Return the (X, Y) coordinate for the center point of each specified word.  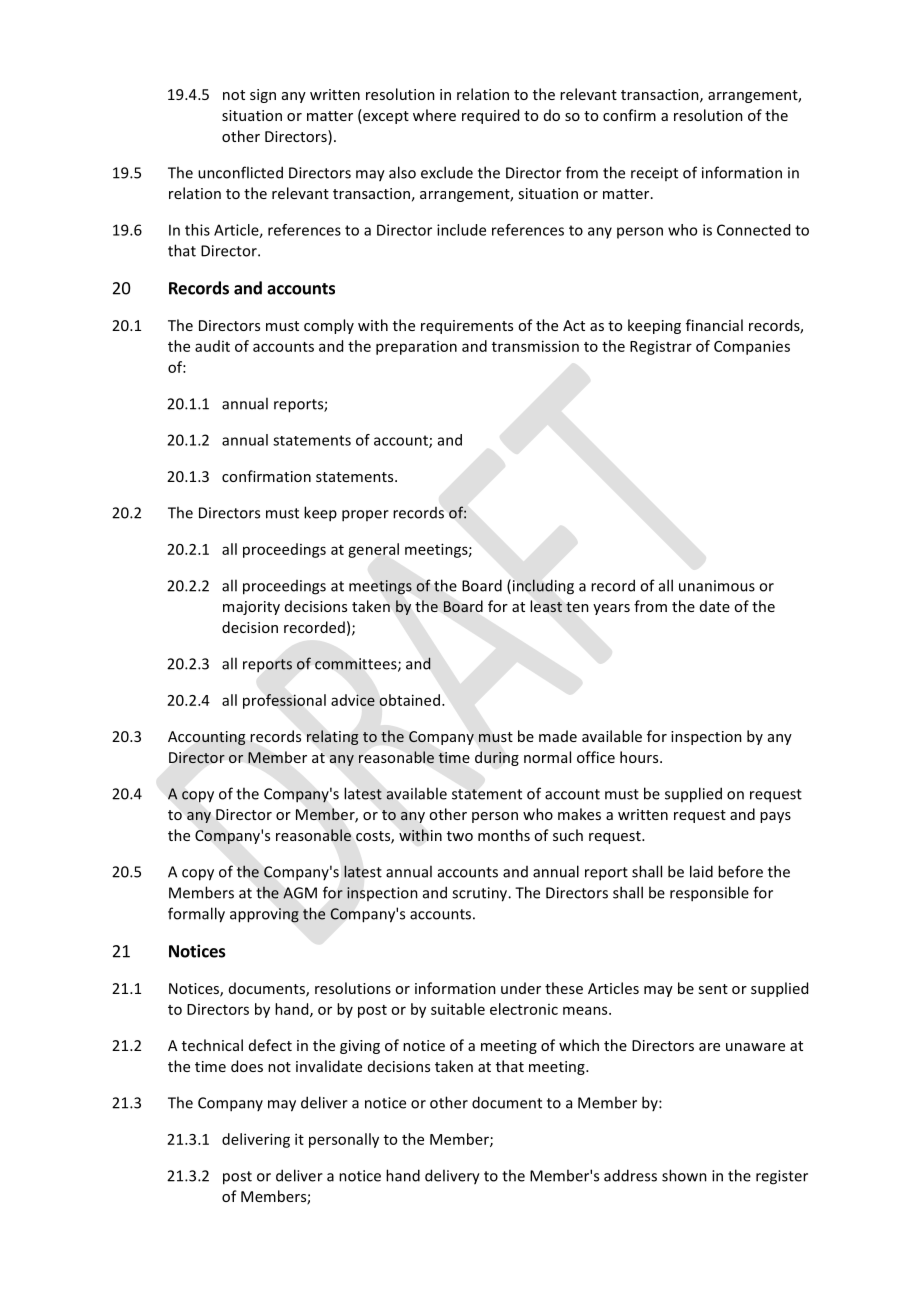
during (497, 758)
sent (713, 989)
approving (264, 915)
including (542, 587)
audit (212, 346)
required (490, 116)
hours (640, 757)
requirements (467, 327)
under (521, 988)
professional (284, 701)
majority (251, 608)
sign (263, 96)
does (247, 1066)
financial (714, 325)
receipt (654, 174)
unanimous (717, 586)
